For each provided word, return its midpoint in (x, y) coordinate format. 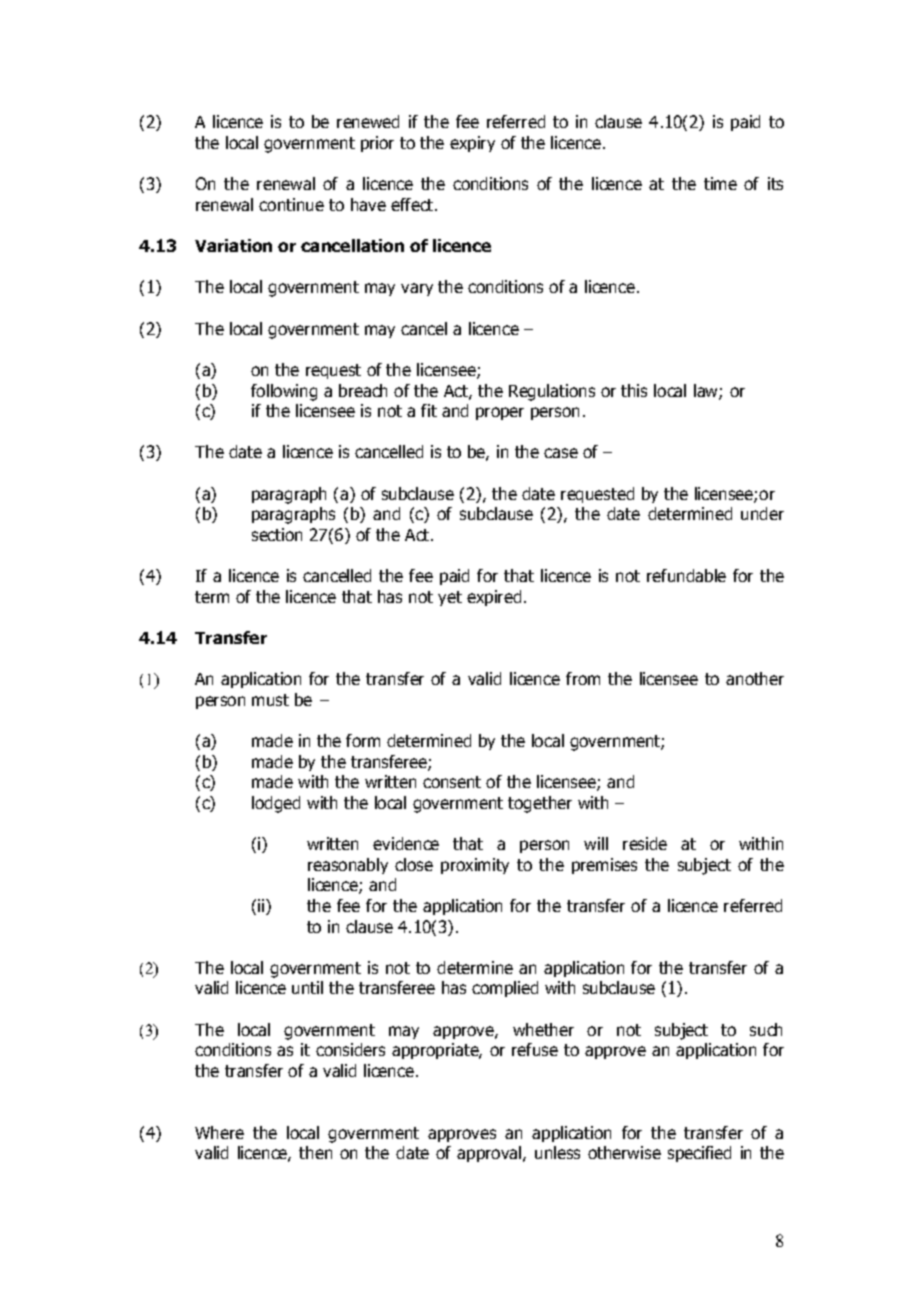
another (755, 678)
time (720, 183)
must (270, 700)
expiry (472, 144)
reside (645, 843)
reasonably (348, 866)
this (634, 390)
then (315, 1152)
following (284, 392)
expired (494, 598)
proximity (475, 866)
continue (291, 204)
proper (500, 413)
